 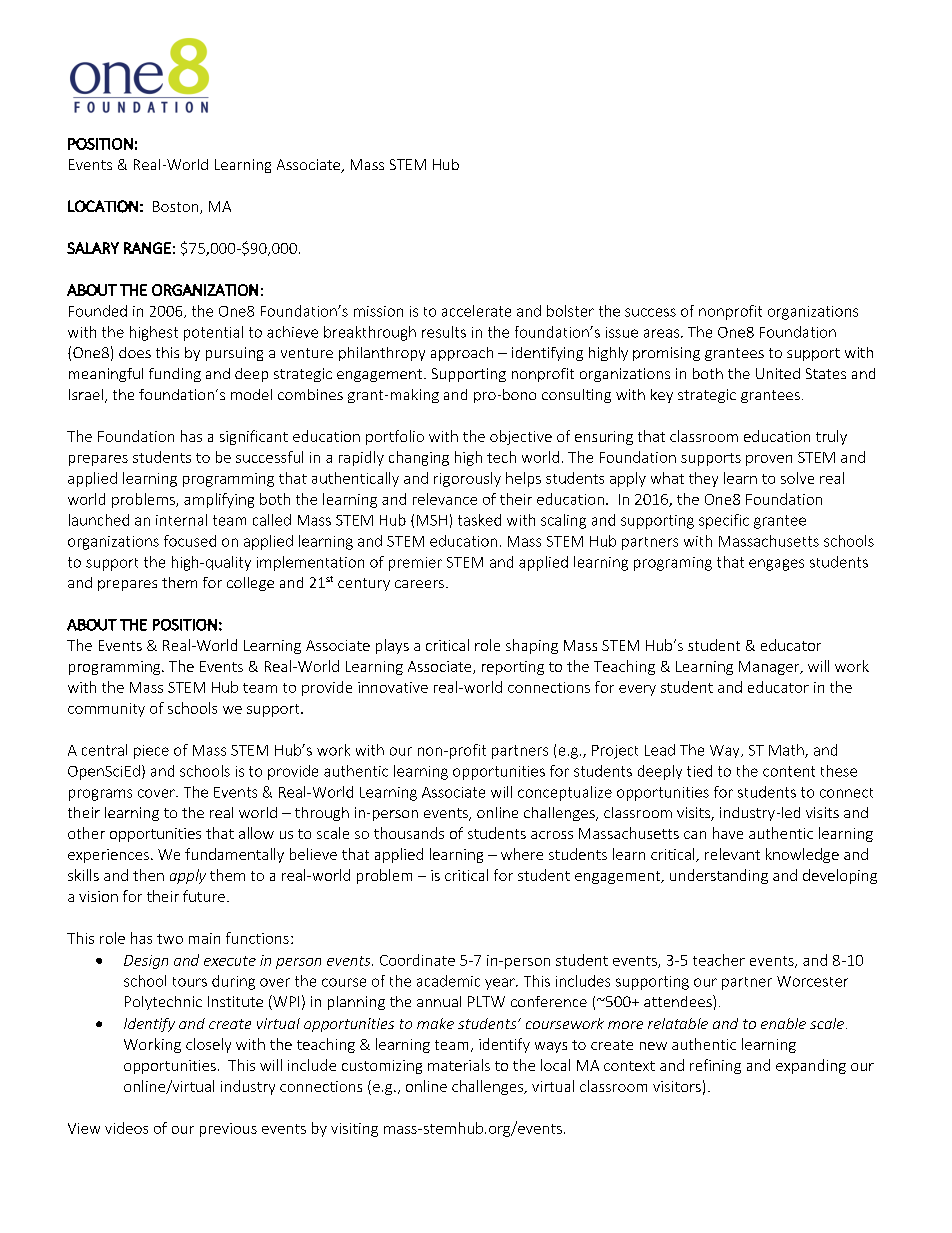 What do you see at coordinates (459, 1065) in the screenshot?
I see `materials` at bounding box center [459, 1065].
